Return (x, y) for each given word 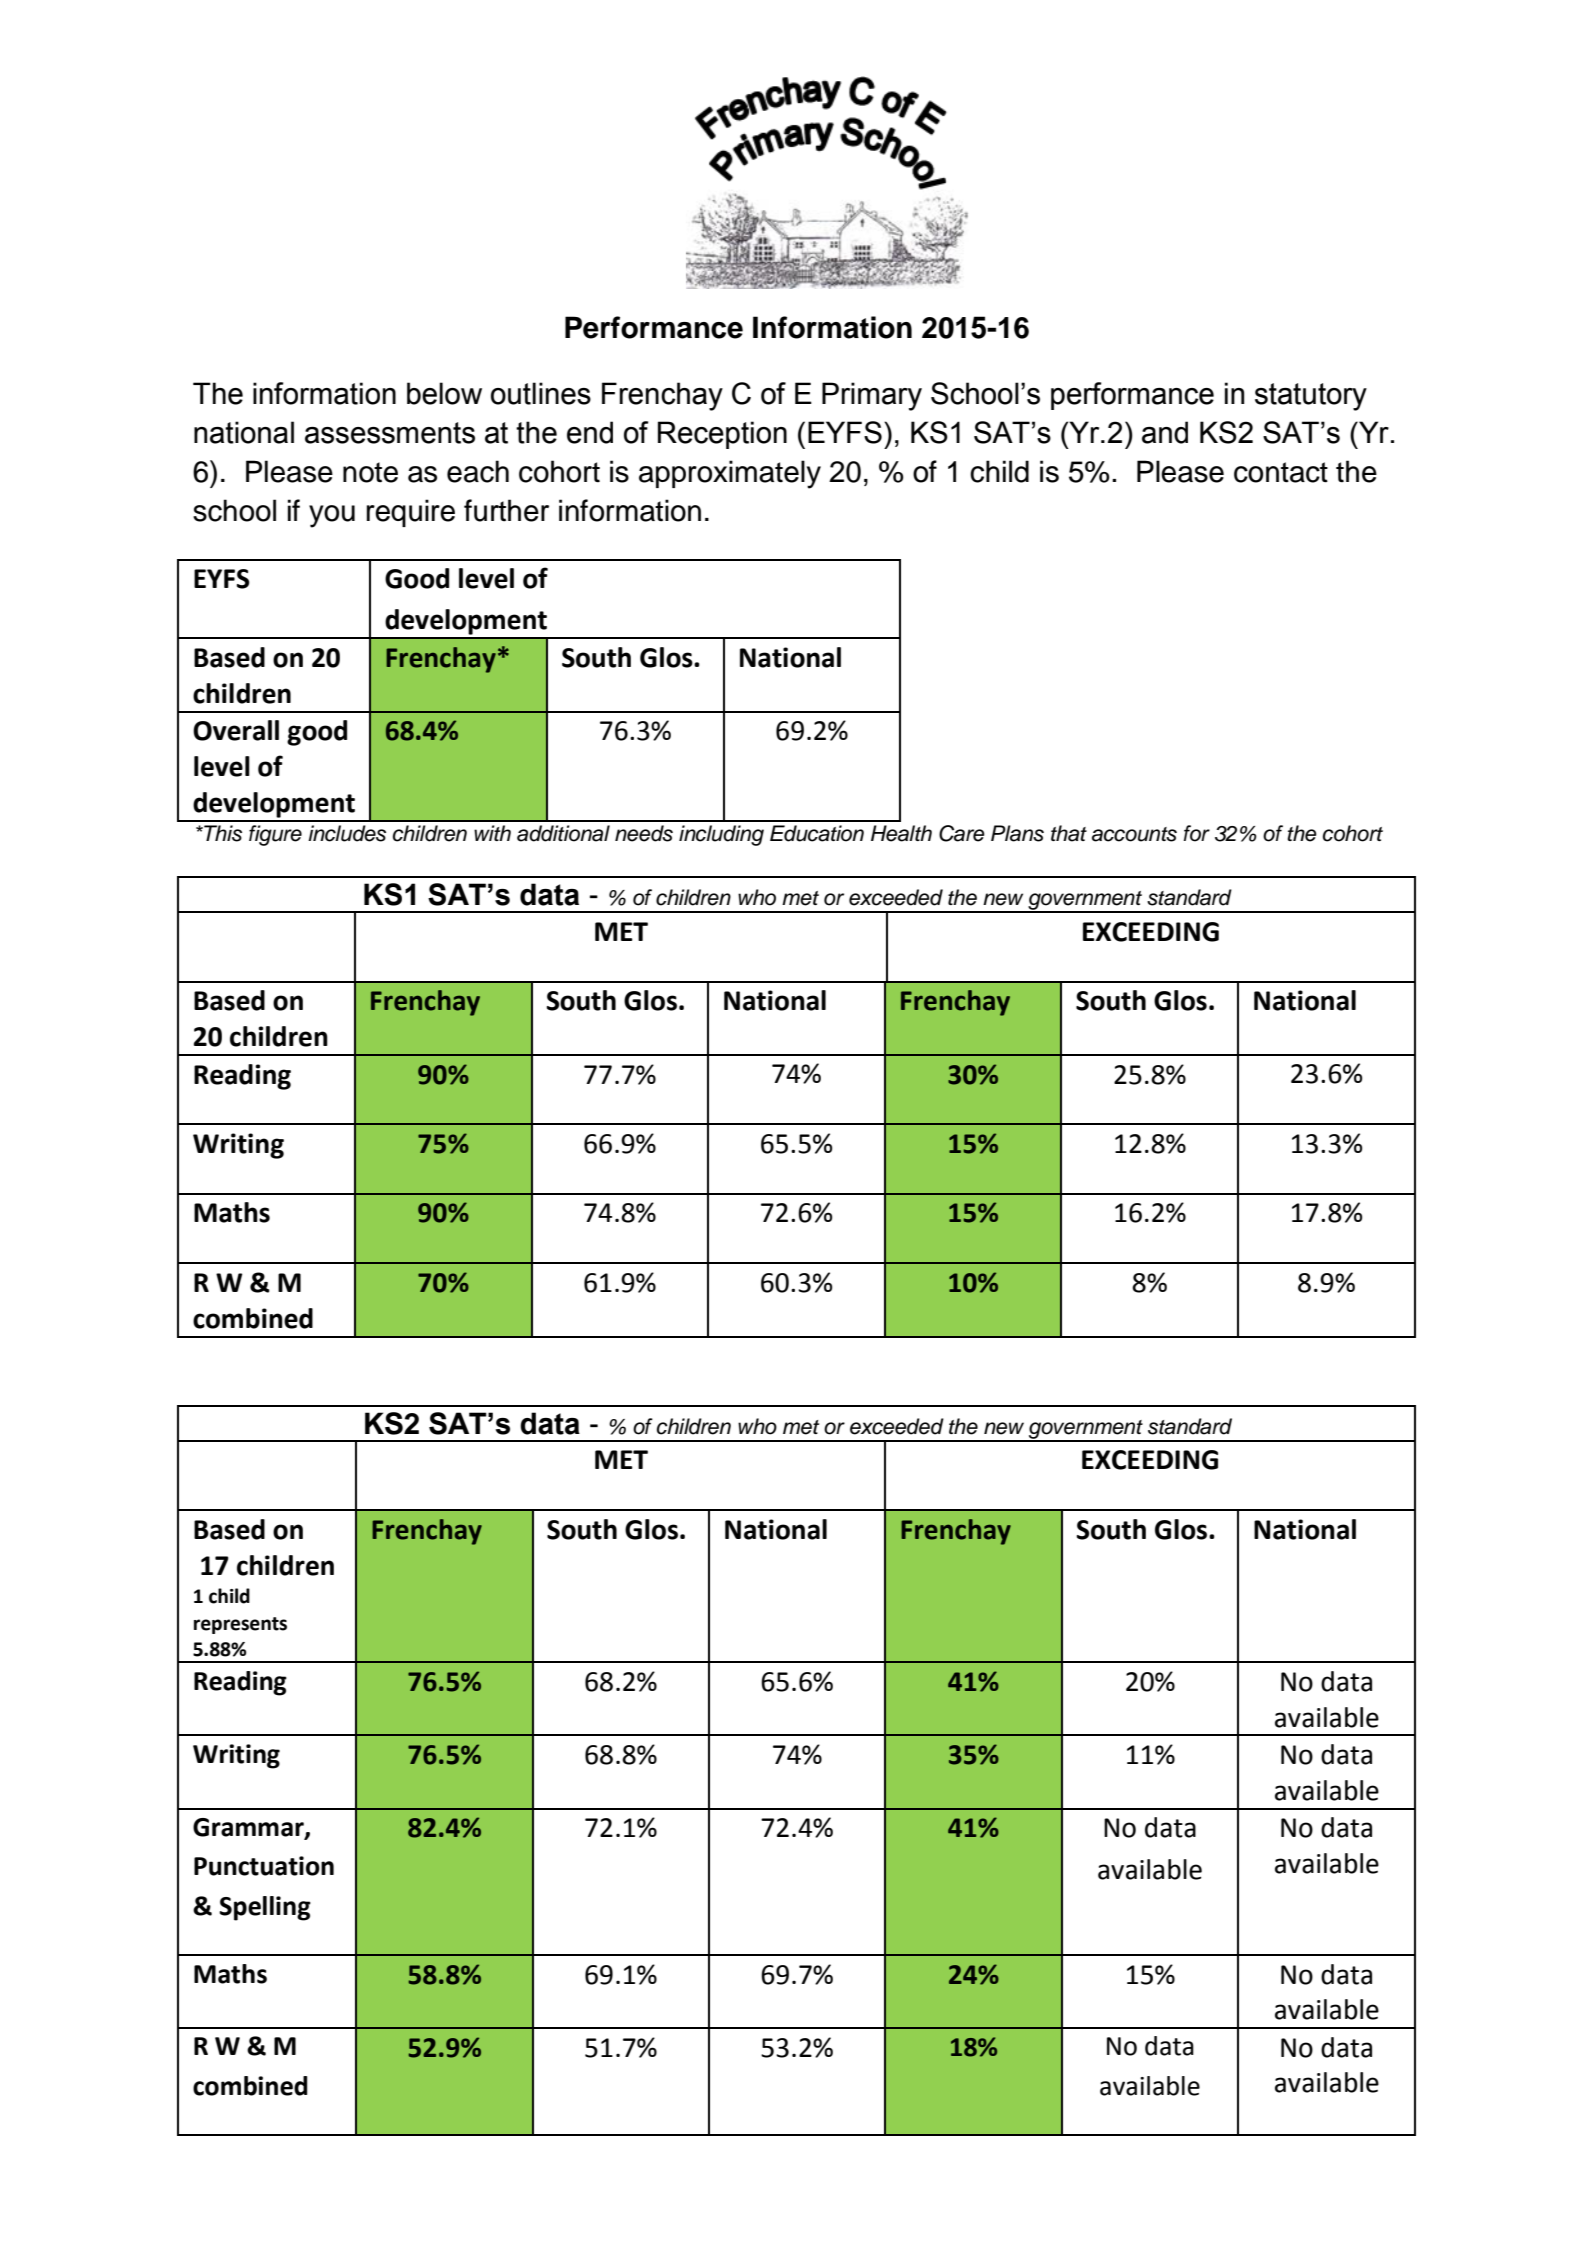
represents (240, 1625)
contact (1281, 472)
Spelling (265, 1908)
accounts (1134, 834)
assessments (390, 433)
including (721, 835)
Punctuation (264, 1866)
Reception (722, 435)
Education (817, 833)
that (1069, 833)
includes (347, 833)
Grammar (249, 1828)
